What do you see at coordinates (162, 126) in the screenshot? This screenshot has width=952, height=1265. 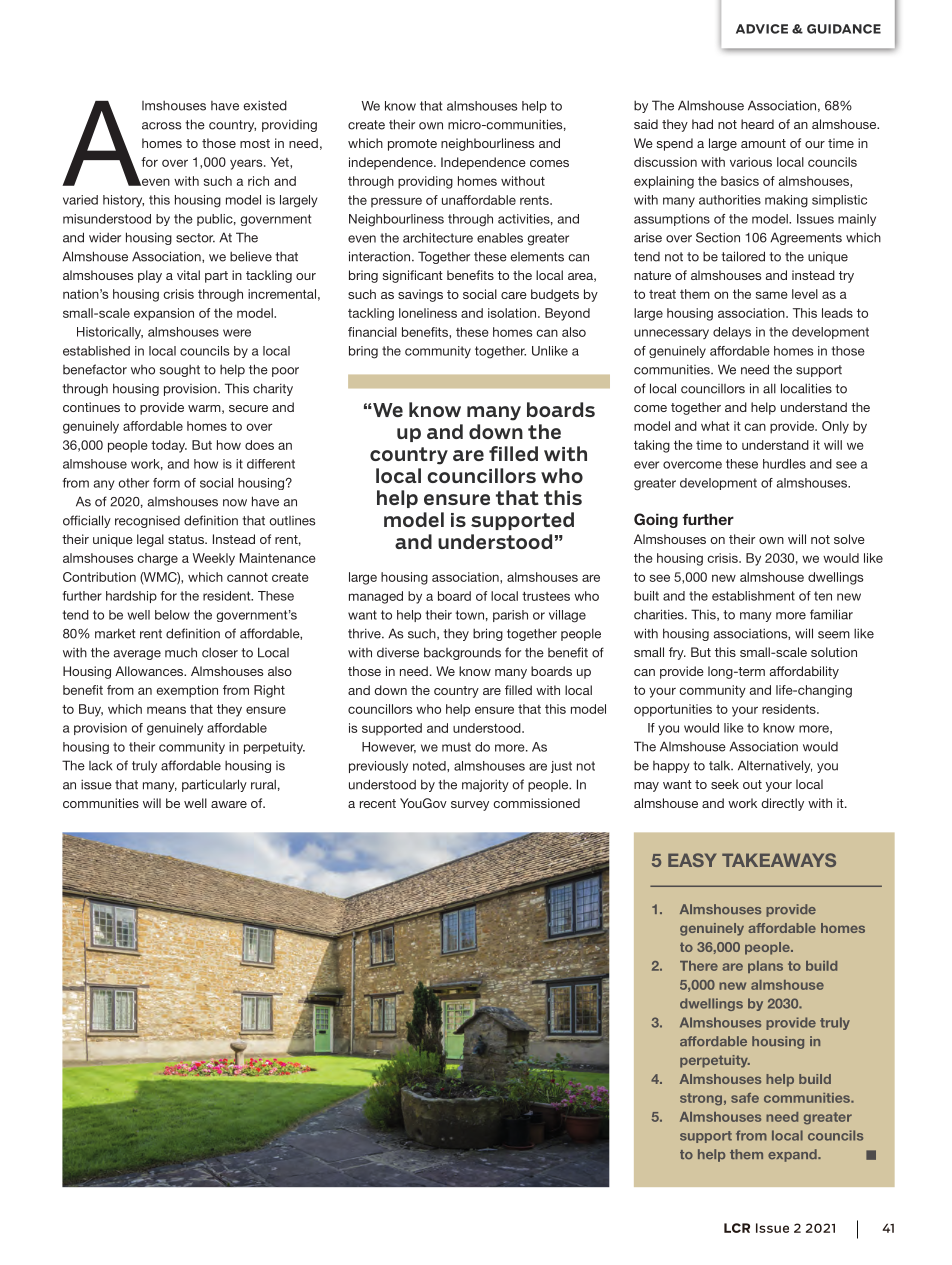 I see `across` at bounding box center [162, 126].
